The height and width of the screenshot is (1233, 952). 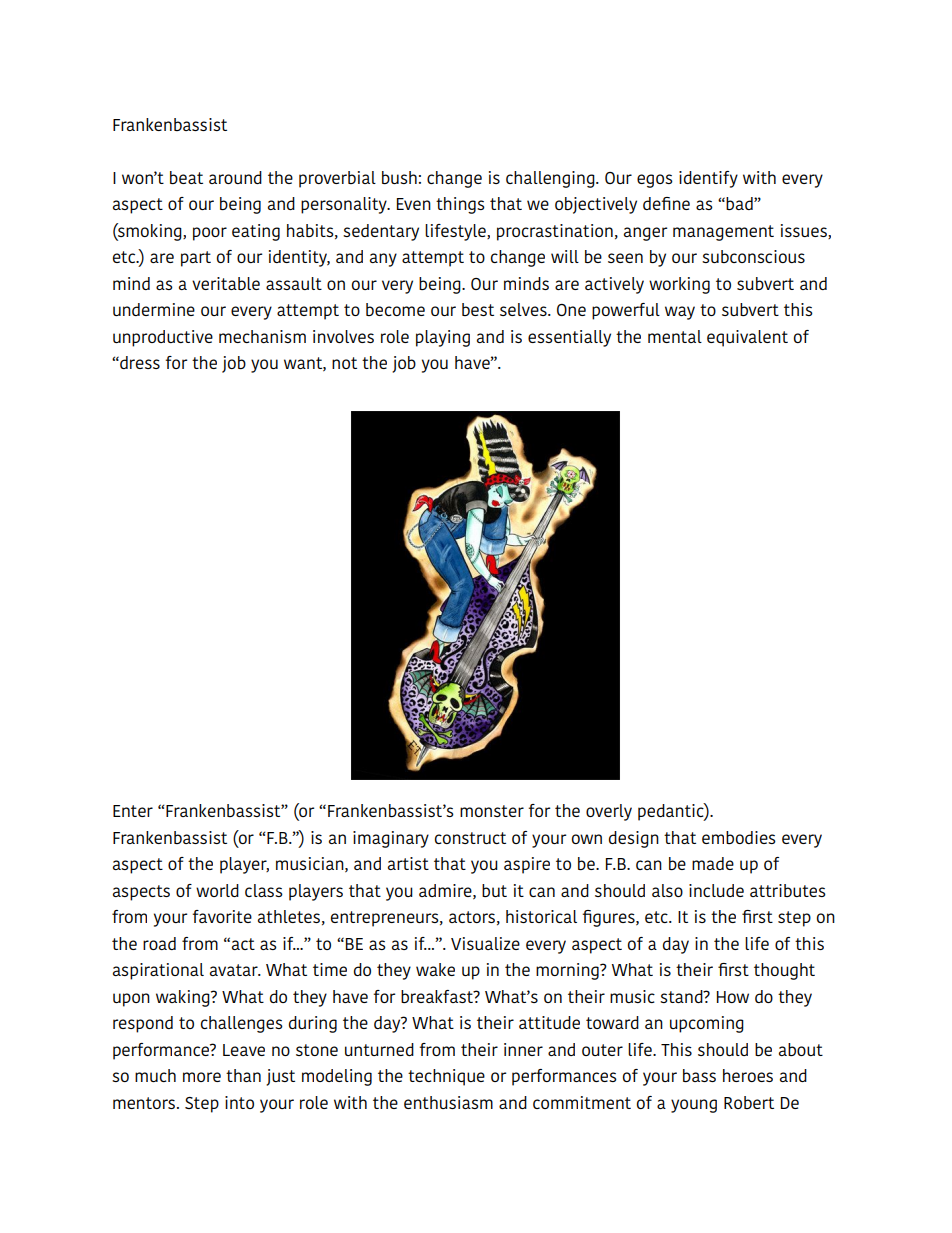 I want to click on more, so click(x=202, y=1077).
